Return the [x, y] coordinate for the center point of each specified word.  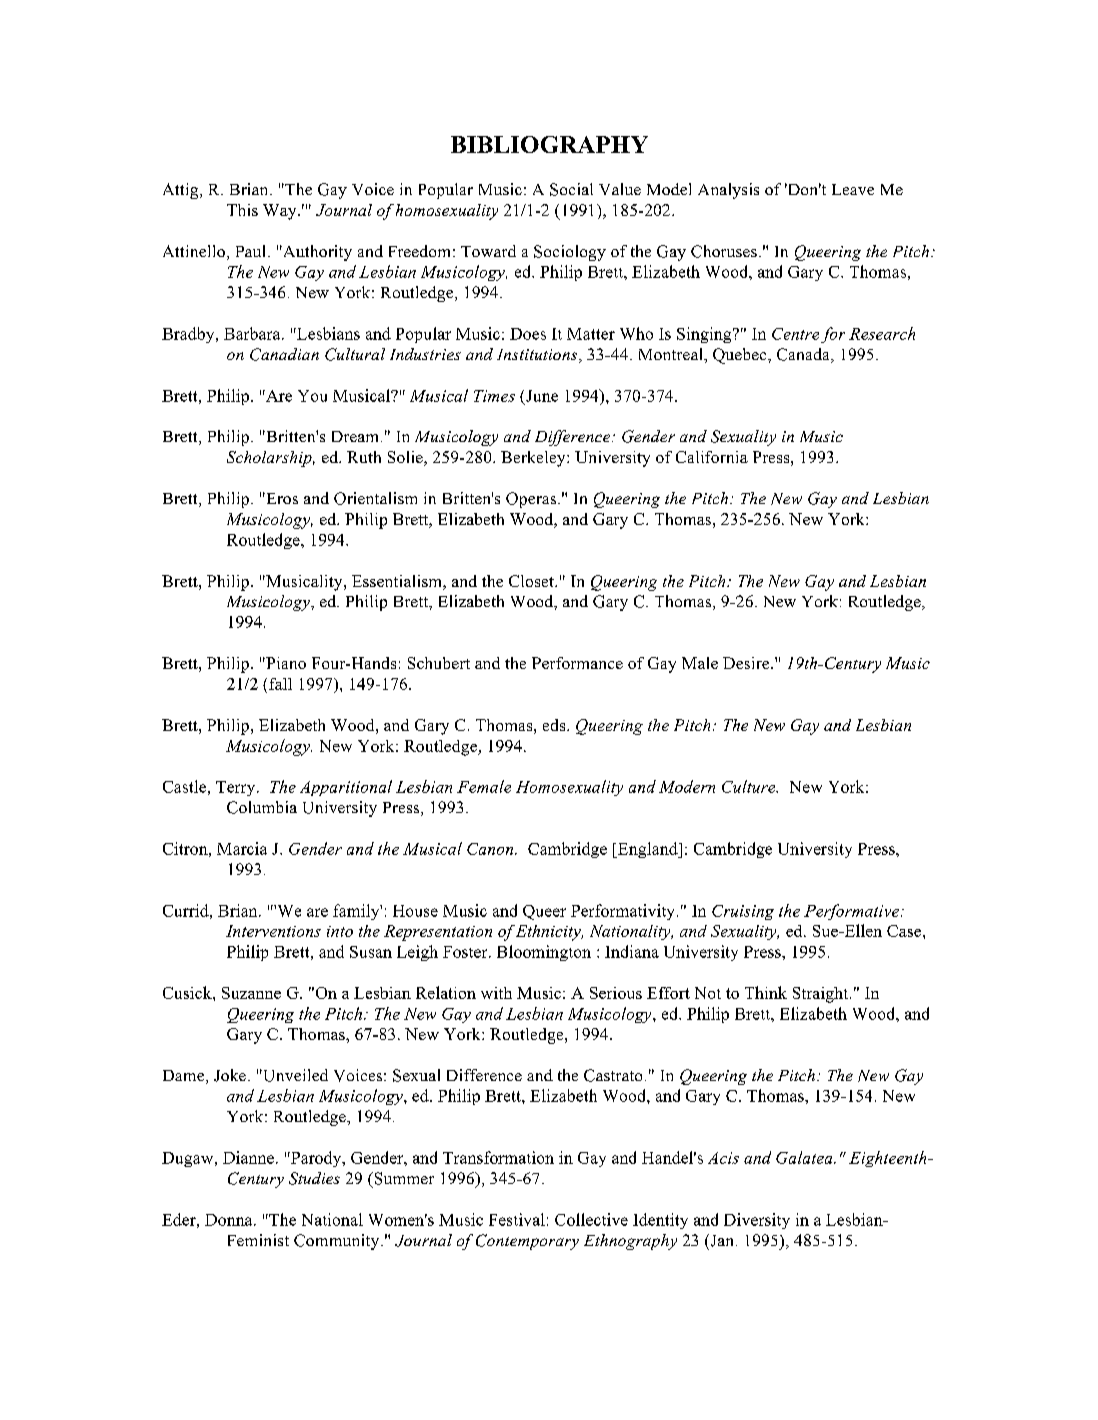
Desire [747, 663]
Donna [230, 1220]
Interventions [273, 931]
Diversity [757, 1221]
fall [280, 684]
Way [281, 212]
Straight [822, 995]
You [312, 396]
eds [555, 725]
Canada [804, 355]
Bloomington [544, 953]
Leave [853, 189]
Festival [517, 1219]
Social [571, 189]
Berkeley [534, 459]
